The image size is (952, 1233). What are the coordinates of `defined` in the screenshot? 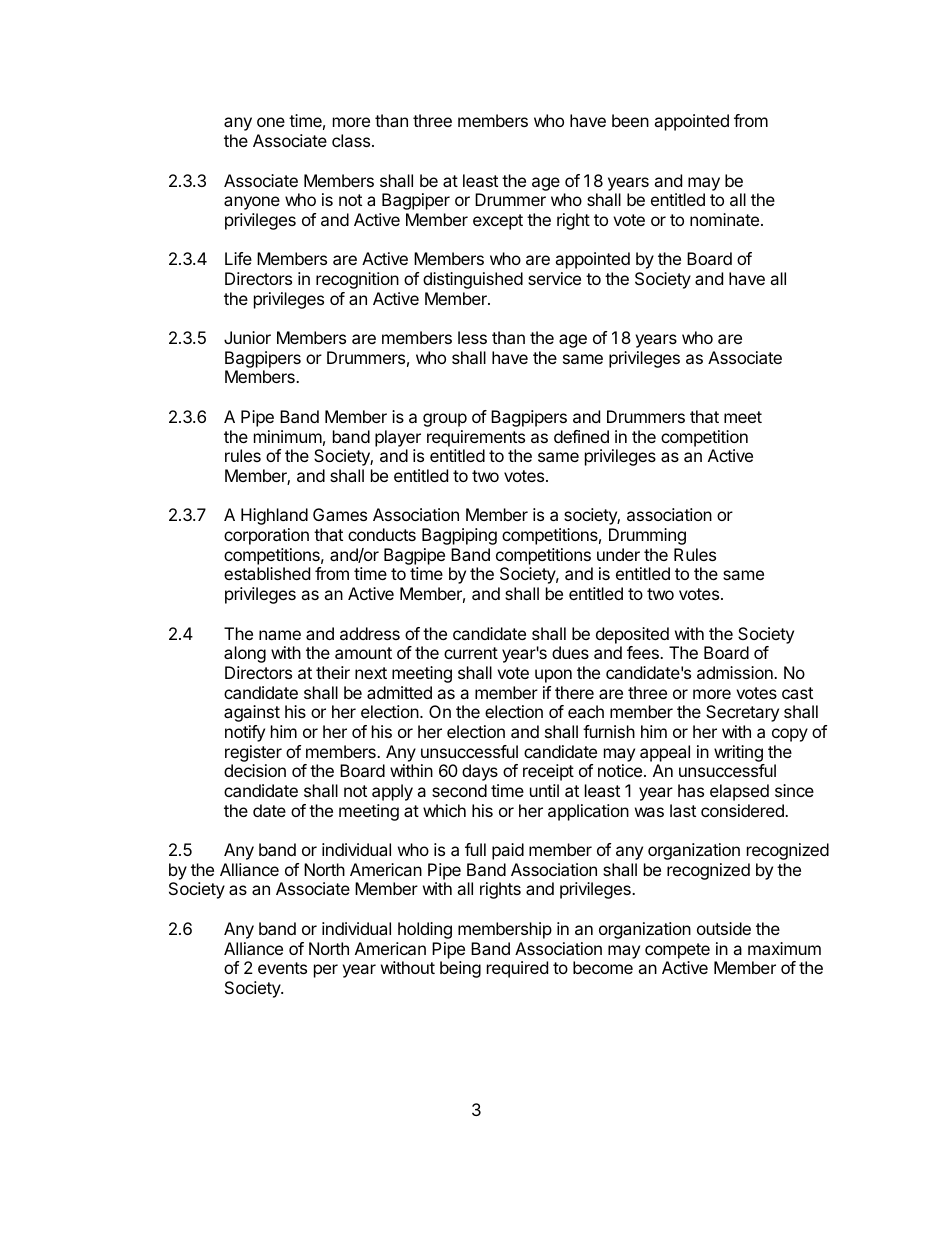 It's located at (581, 436).
